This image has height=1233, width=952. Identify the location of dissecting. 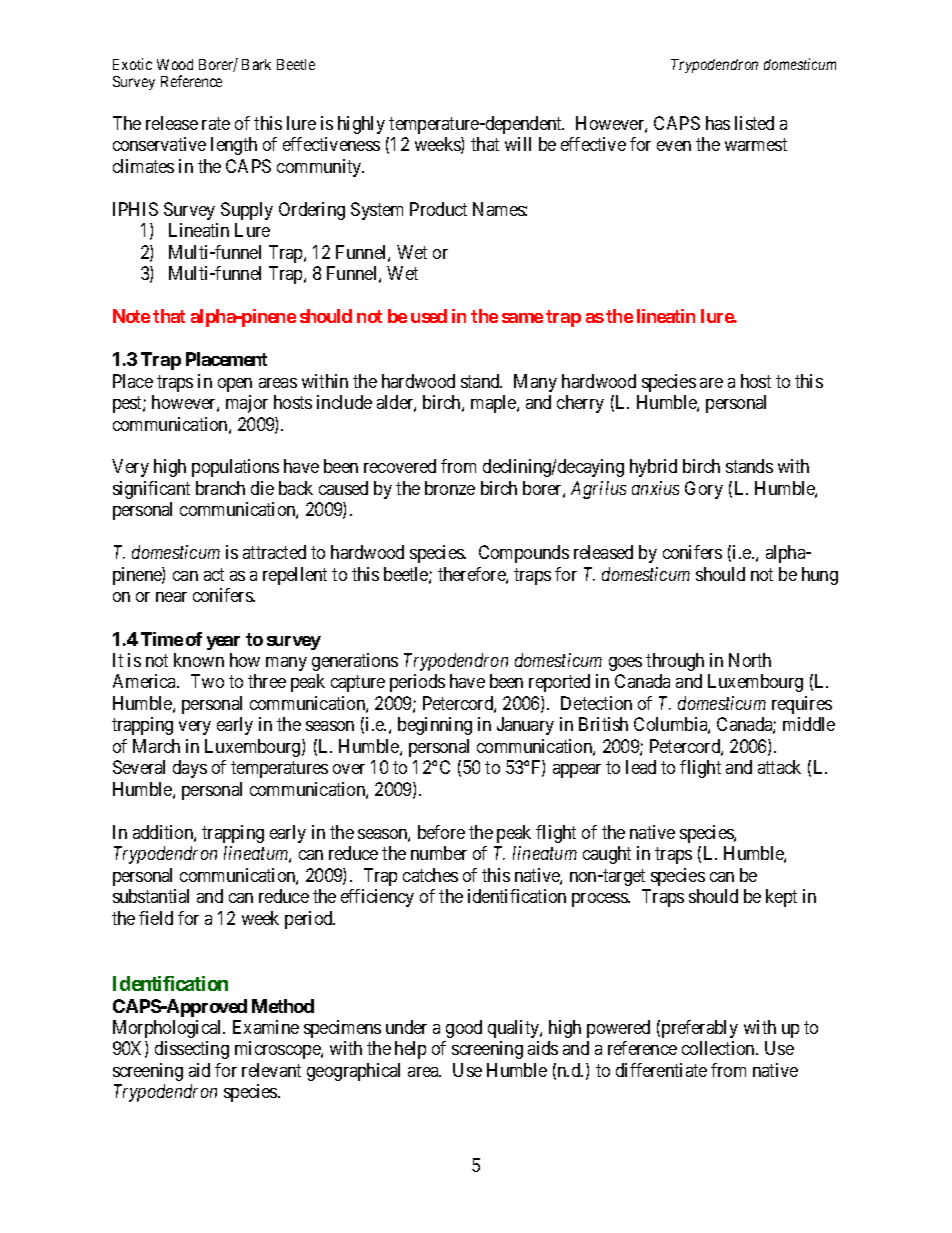
(192, 1050).
